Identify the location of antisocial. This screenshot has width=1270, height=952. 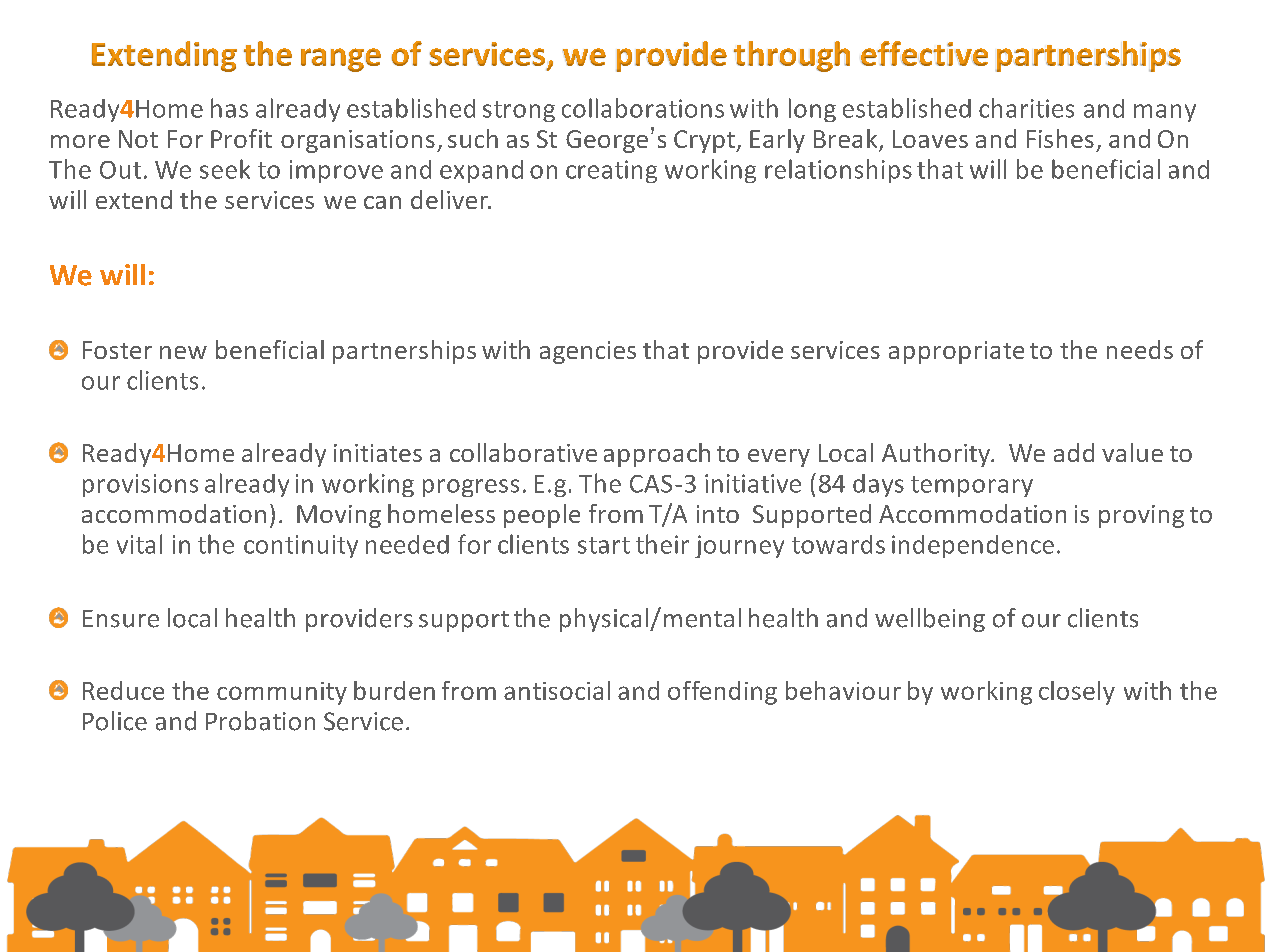
(557, 690).
